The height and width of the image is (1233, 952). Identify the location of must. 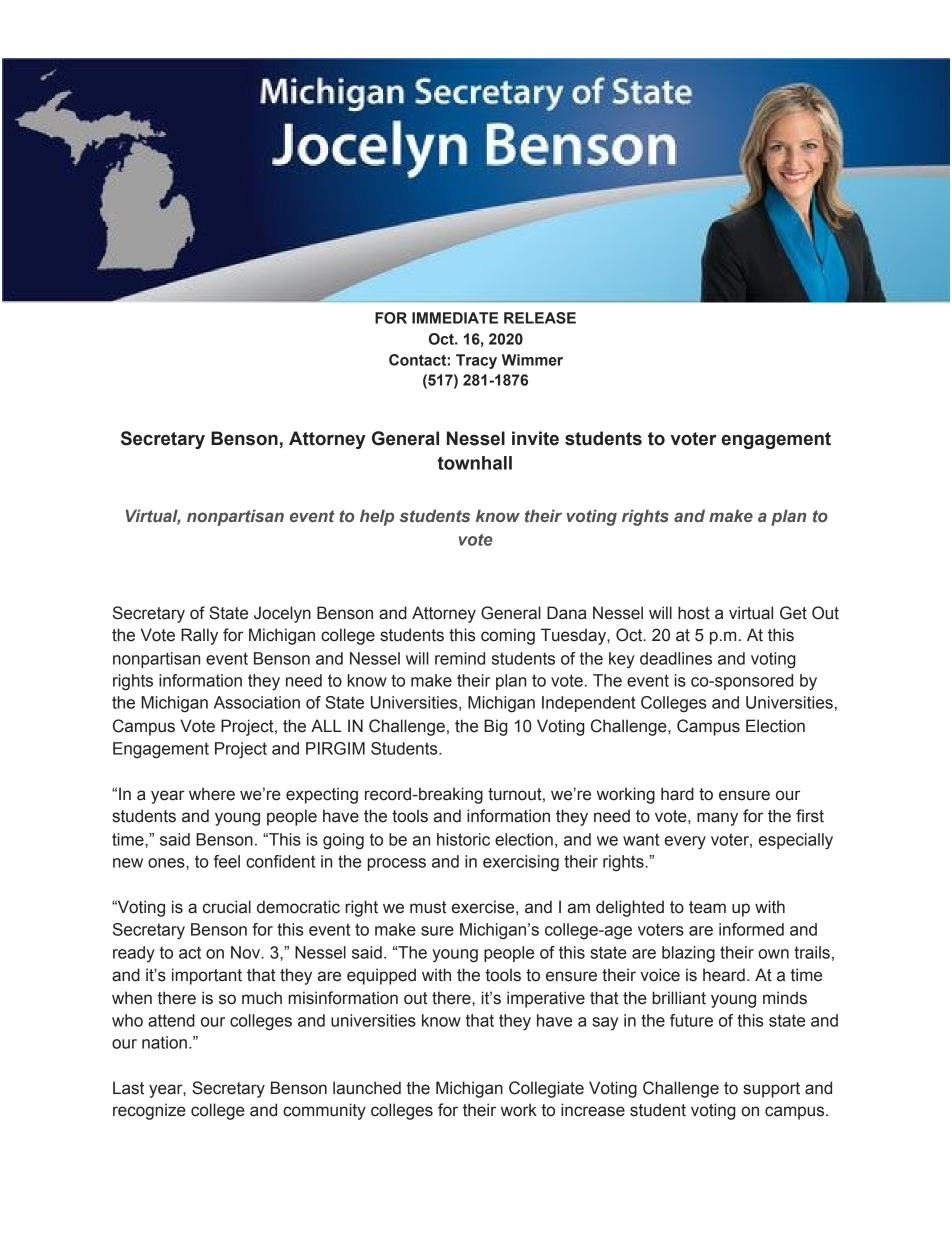
(428, 907).
